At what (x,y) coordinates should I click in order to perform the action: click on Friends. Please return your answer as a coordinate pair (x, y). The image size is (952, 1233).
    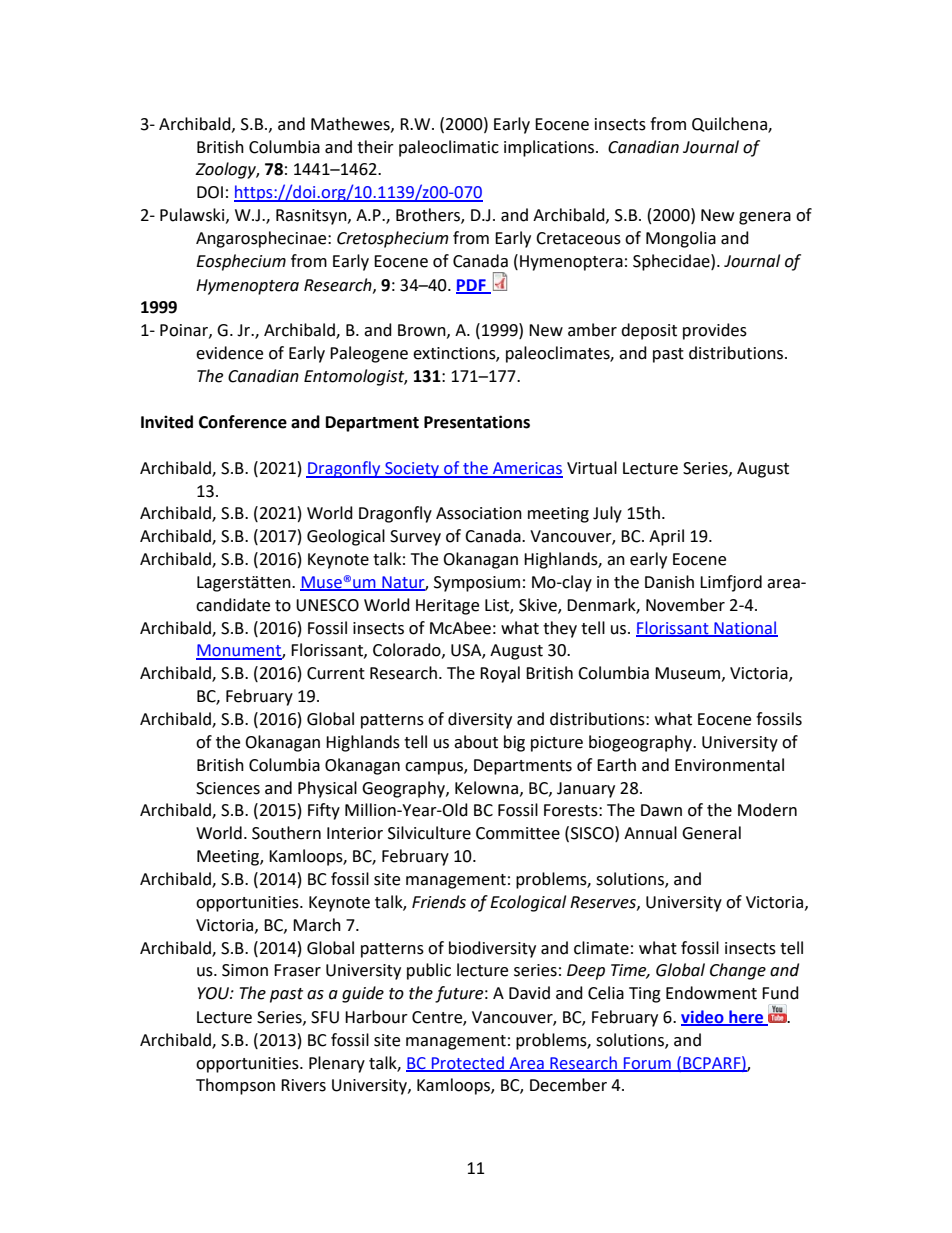
    Looking at the image, I should click on (439, 902).
